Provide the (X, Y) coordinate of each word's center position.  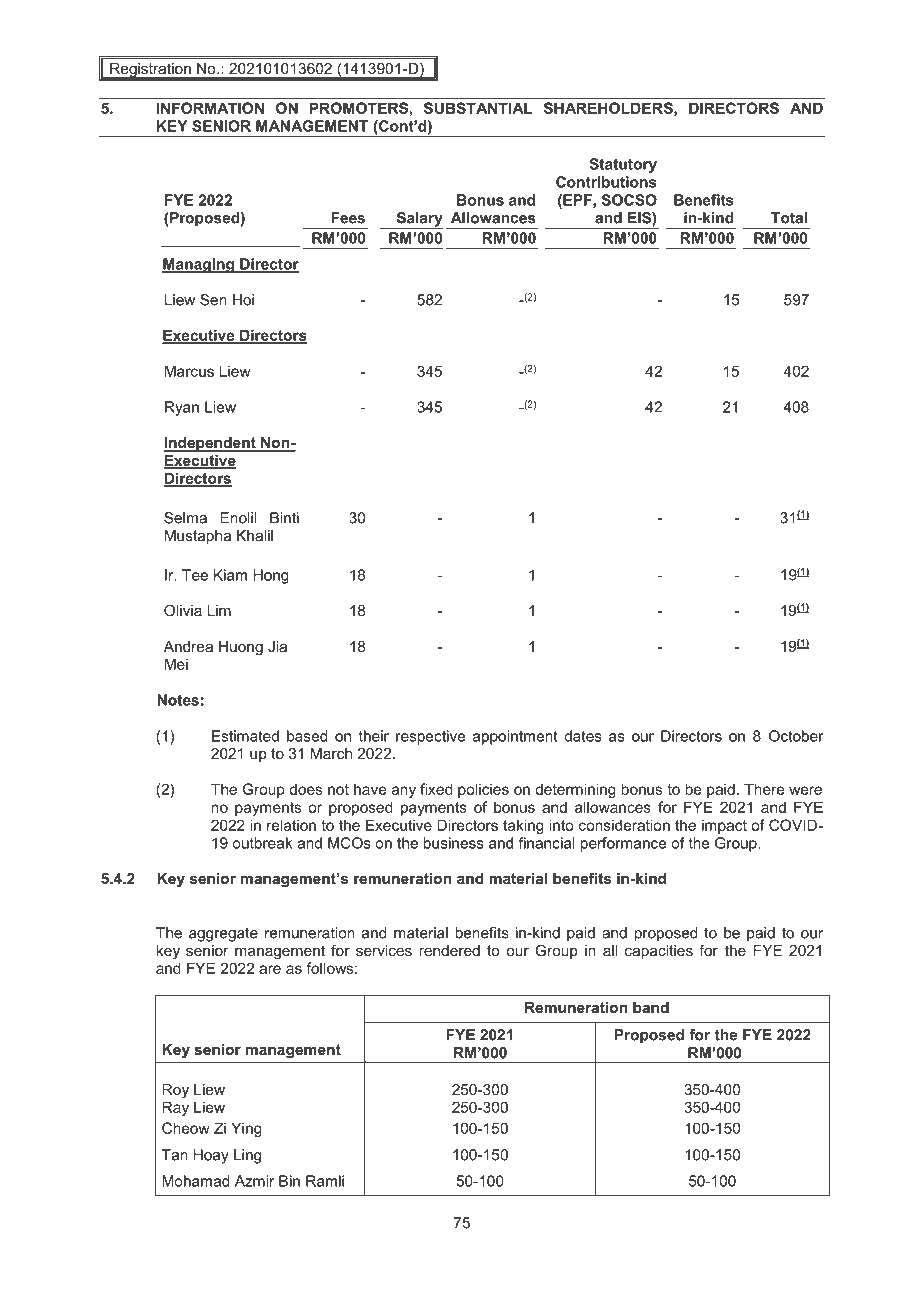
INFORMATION (210, 108)
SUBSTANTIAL (478, 108)
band (651, 1007)
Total (789, 218)
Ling (247, 1156)
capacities (659, 952)
